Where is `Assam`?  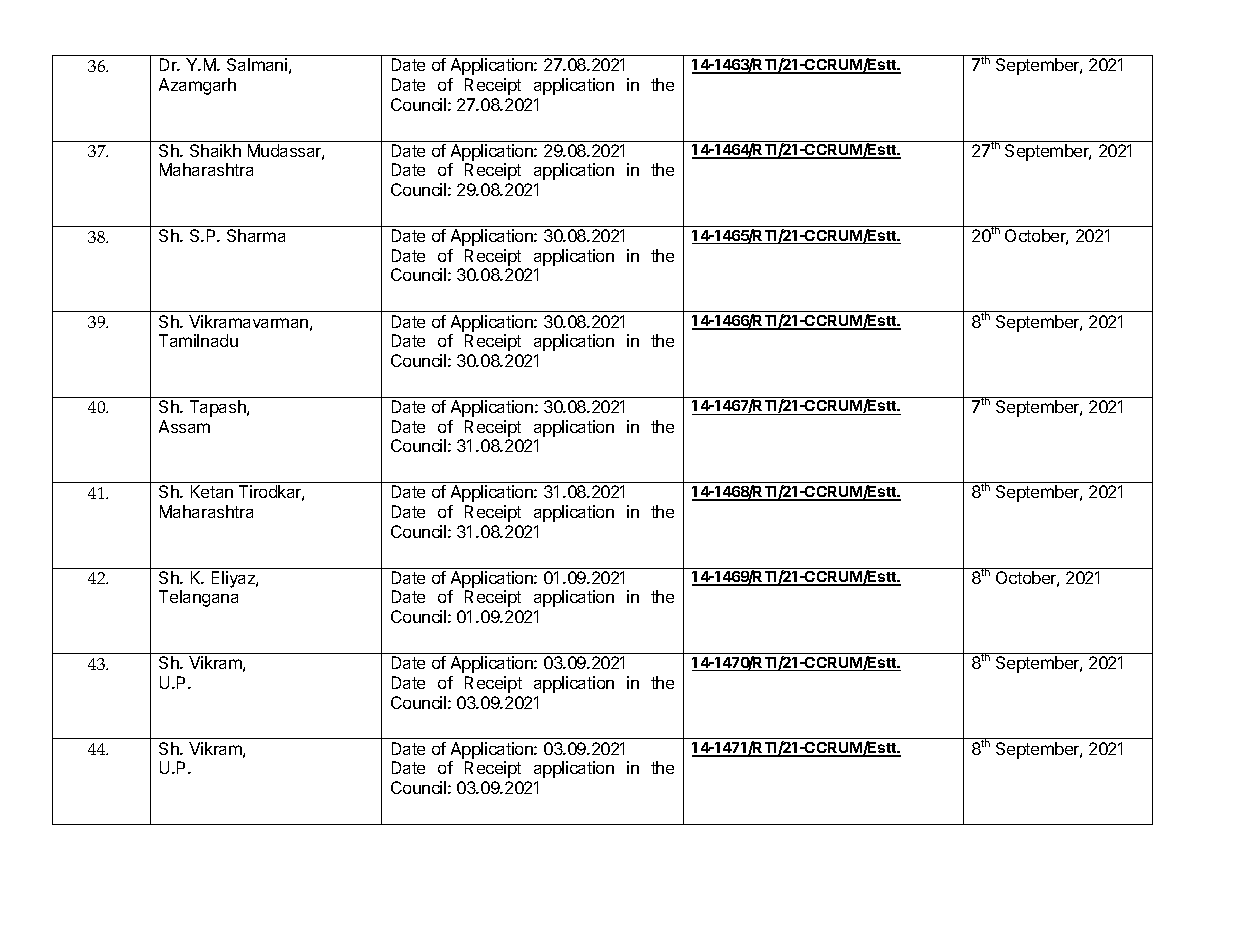
Assam is located at coordinates (184, 426).
